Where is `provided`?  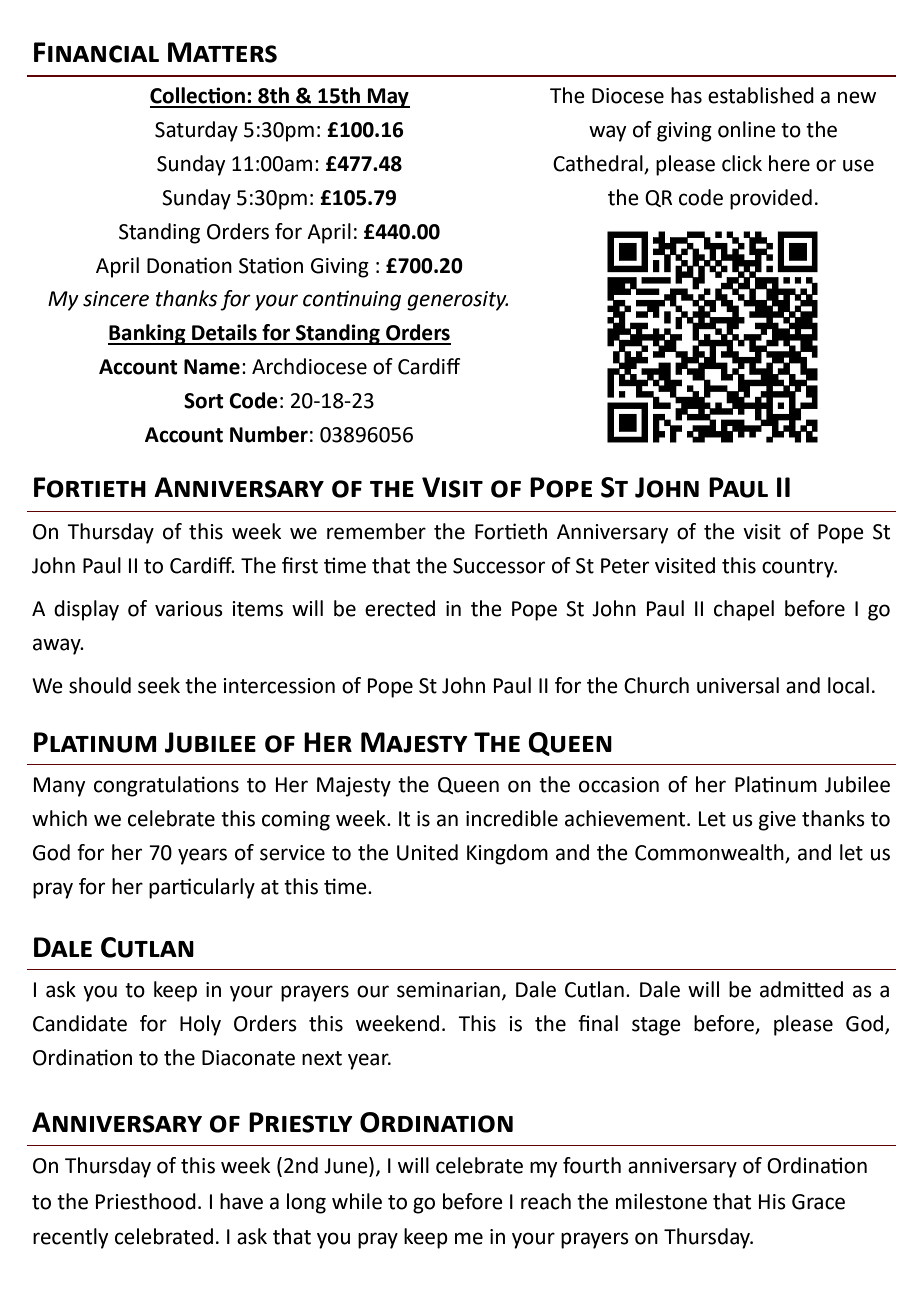 provided is located at coordinates (771, 199).
